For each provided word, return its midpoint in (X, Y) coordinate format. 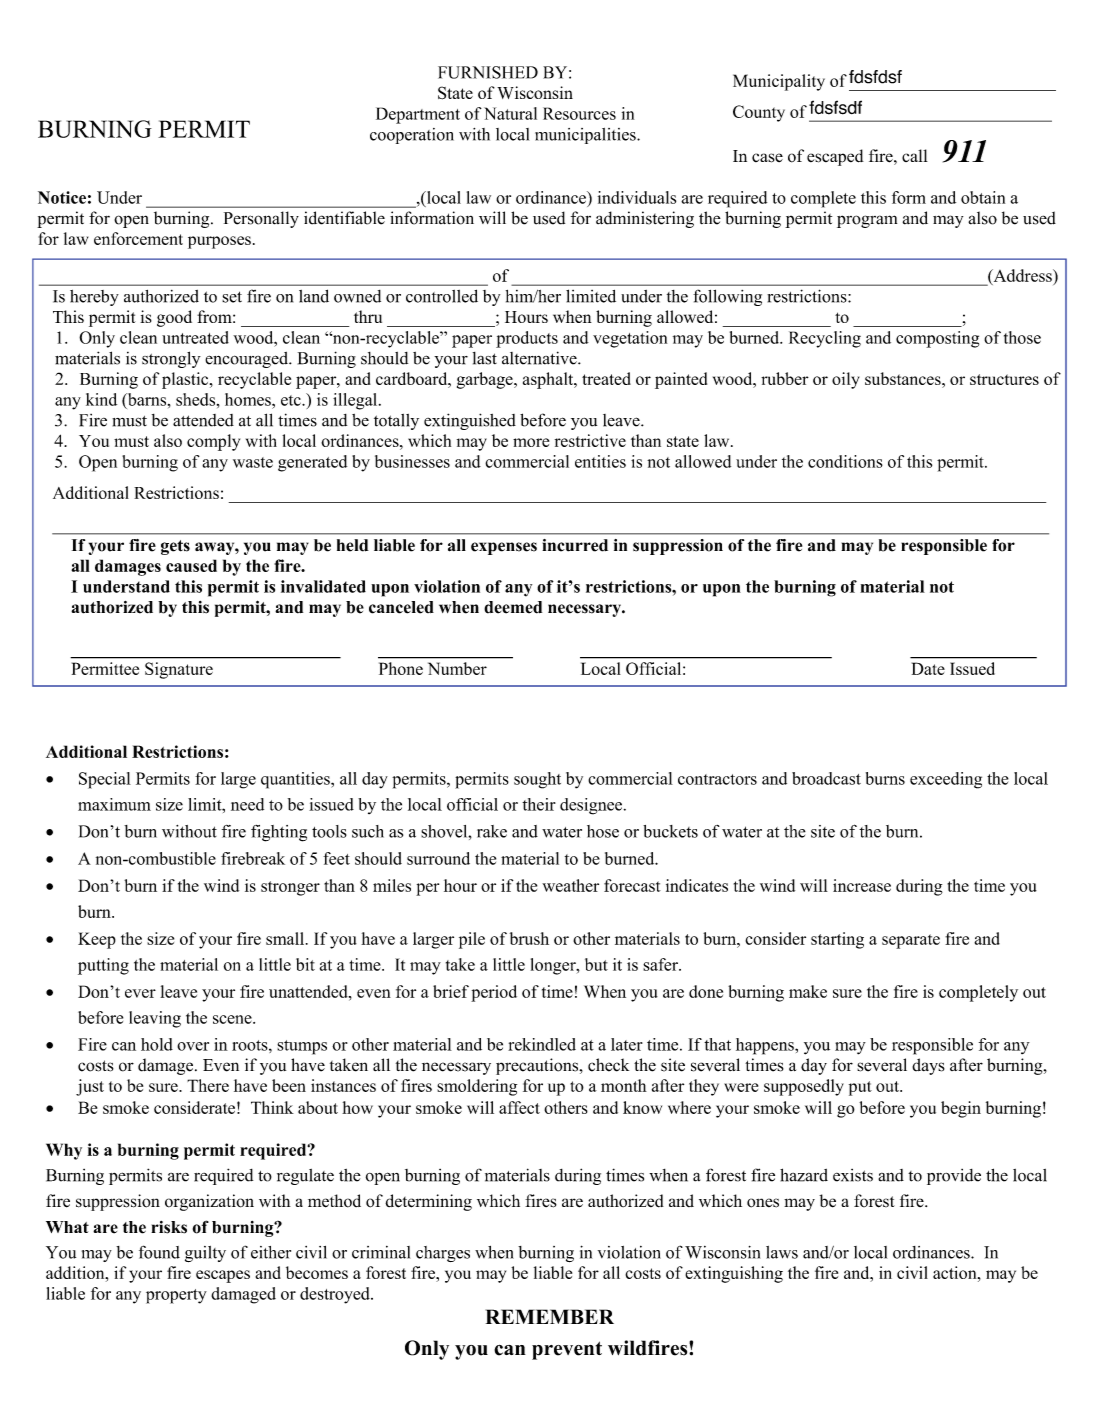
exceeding (946, 780)
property (176, 1296)
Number (457, 668)
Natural (510, 113)
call (915, 155)
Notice (62, 197)
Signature (179, 670)
